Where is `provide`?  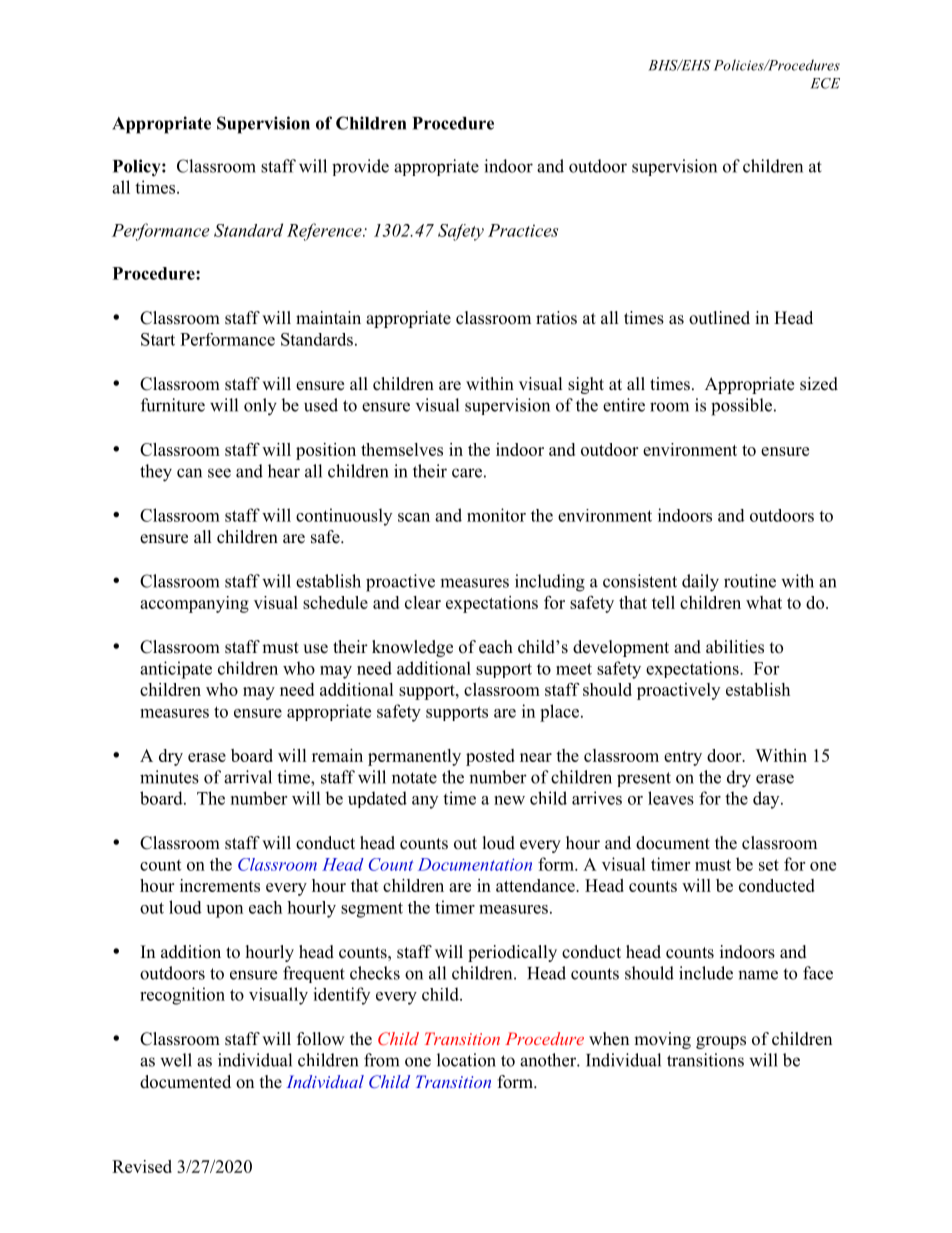 provide is located at coordinates (360, 167).
